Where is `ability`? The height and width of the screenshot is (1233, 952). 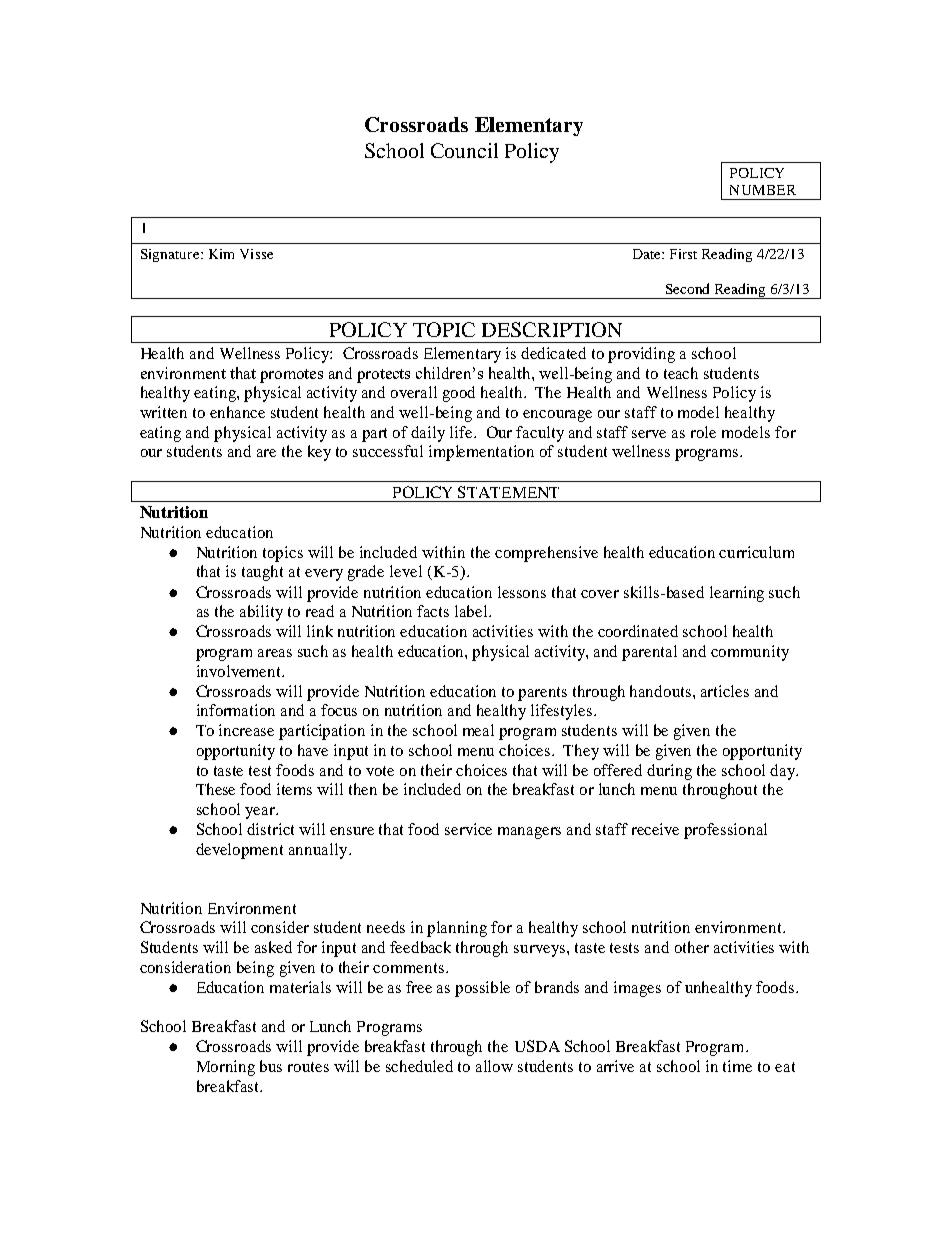
ability is located at coordinates (261, 613).
